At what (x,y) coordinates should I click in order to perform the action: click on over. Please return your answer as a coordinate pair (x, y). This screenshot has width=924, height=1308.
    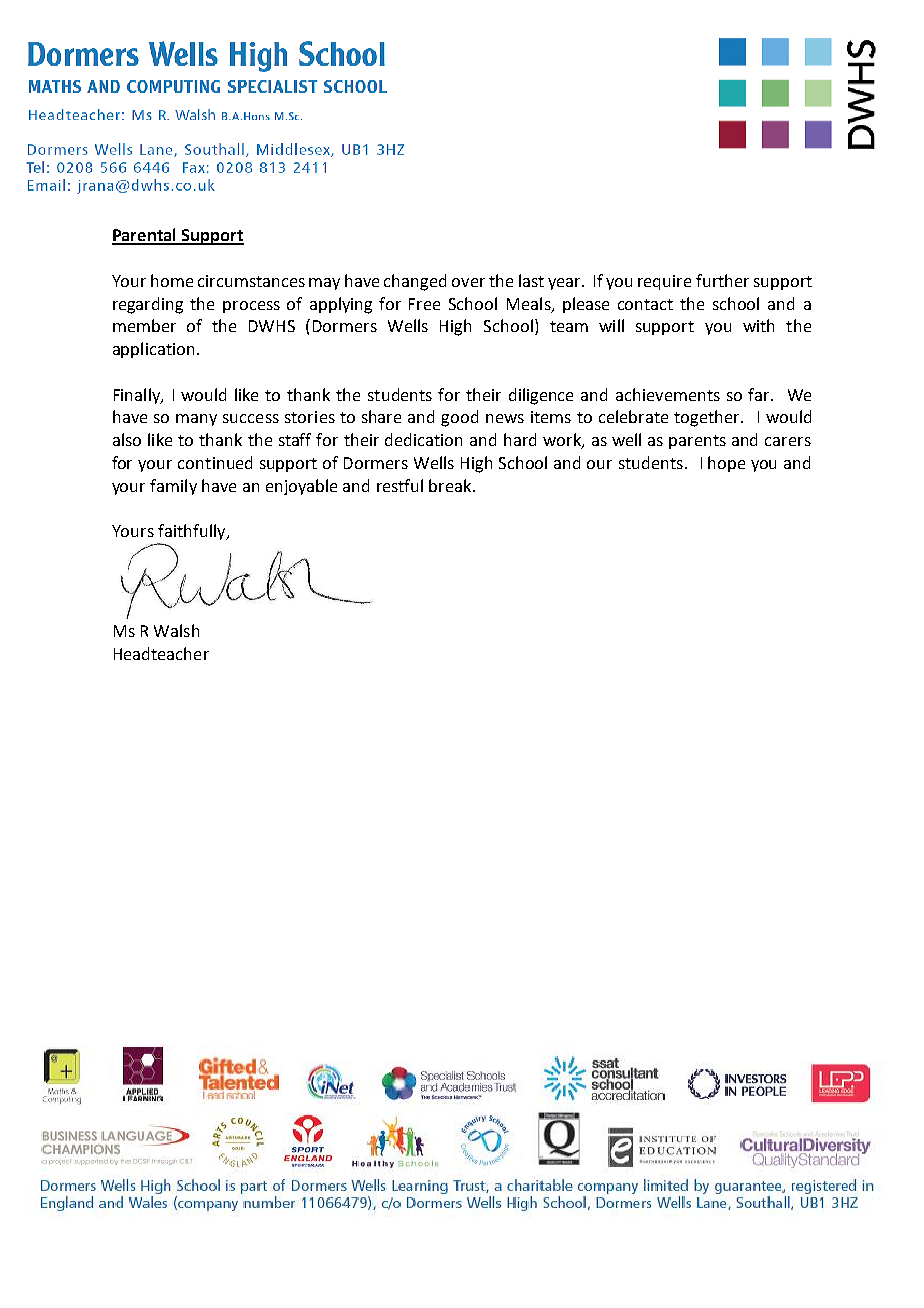
    Looking at the image, I should click on (468, 282).
